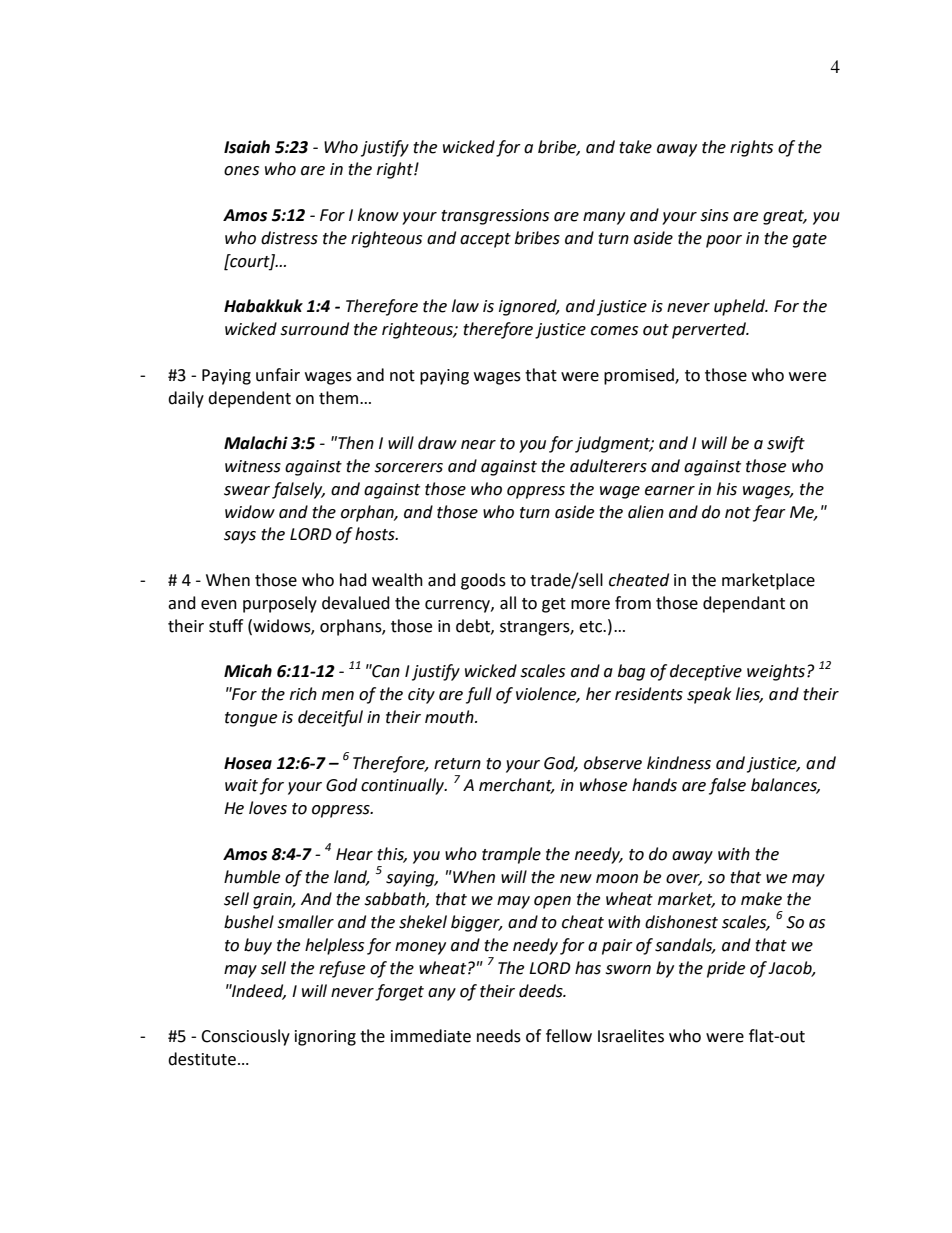  What do you see at coordinates (450, 717) in the page?
I see `mouth` at bounding box center [450, 717].
